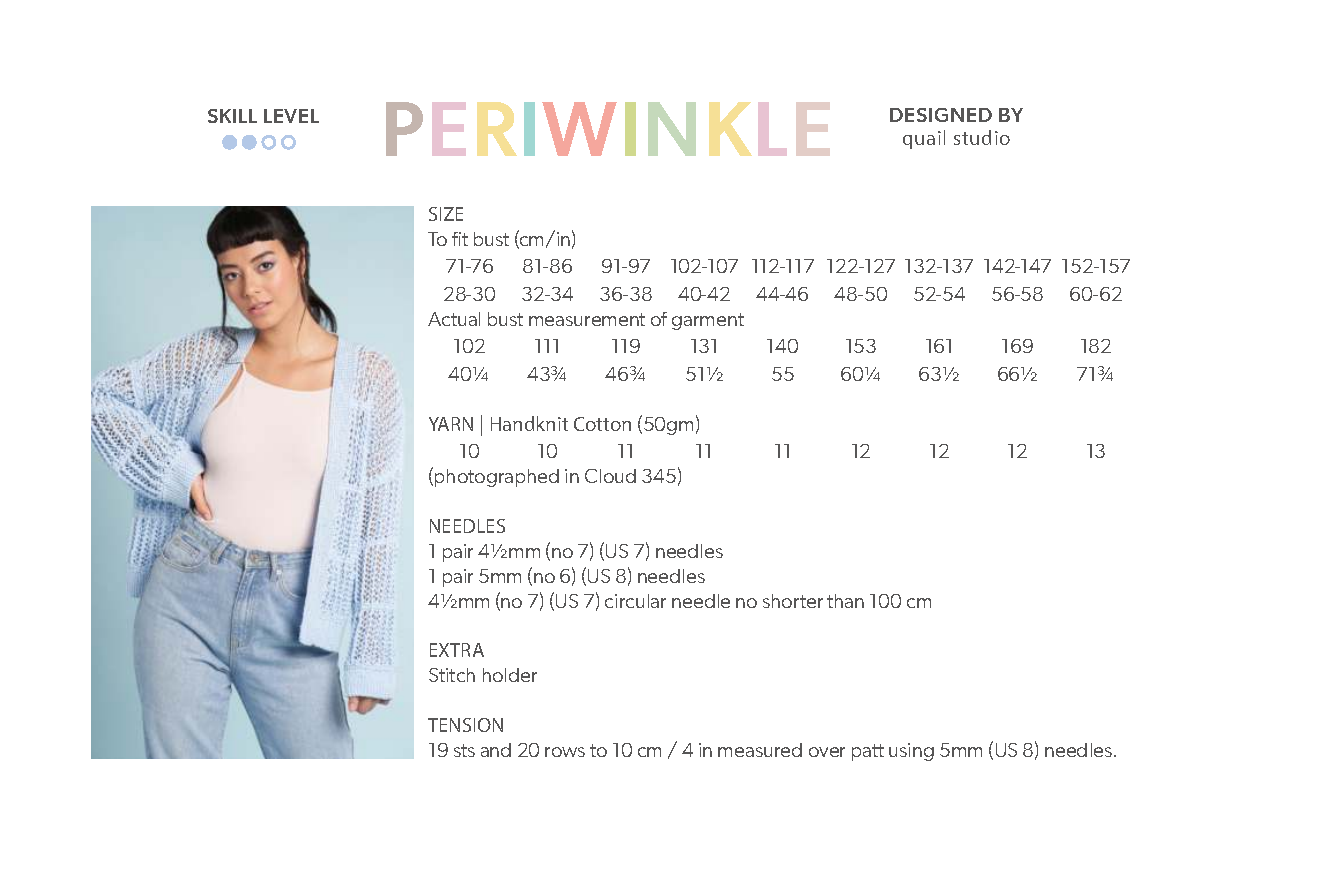 This page has width=1321, height=896. What do you see at coordinates (451, 424) in the page?
I see `YARN` at bounding box center [451, 424].
